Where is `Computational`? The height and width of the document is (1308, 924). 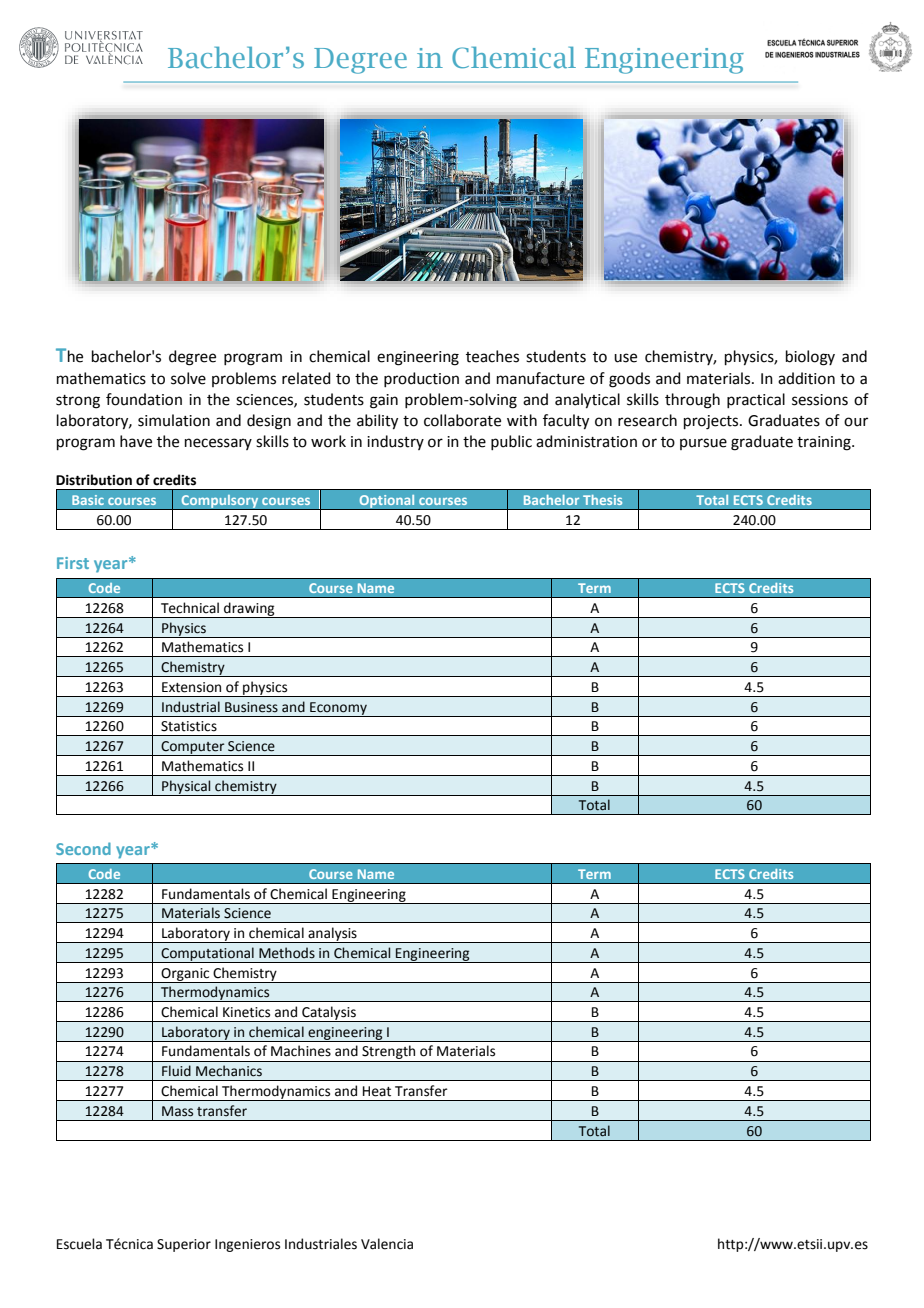
Computational is located at coordinates (207, 955).
